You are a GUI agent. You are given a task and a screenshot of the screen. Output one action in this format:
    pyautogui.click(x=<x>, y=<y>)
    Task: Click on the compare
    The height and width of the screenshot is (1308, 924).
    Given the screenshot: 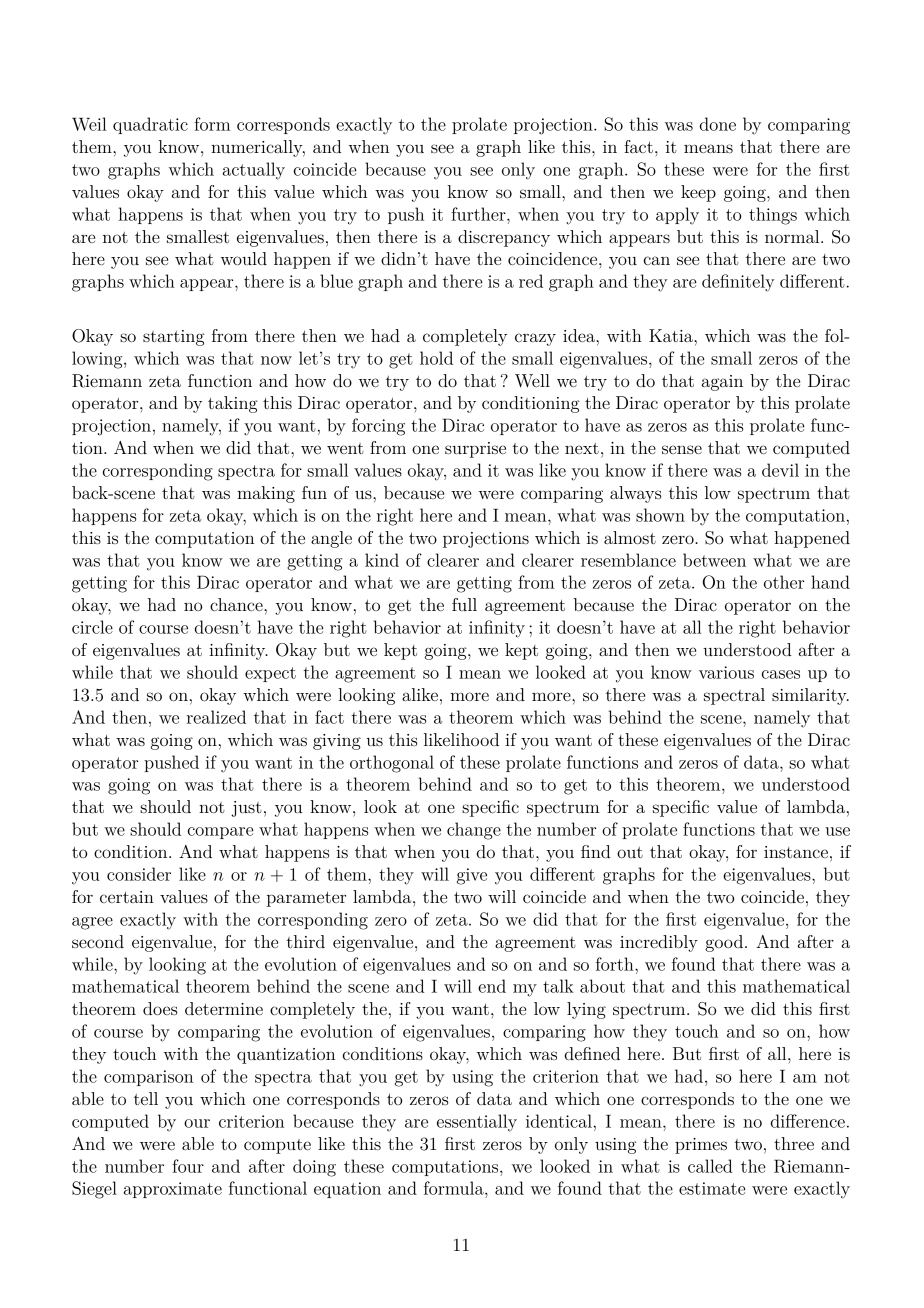 What is the action you would take?
    pyautogui.click(x=221, y=833)
